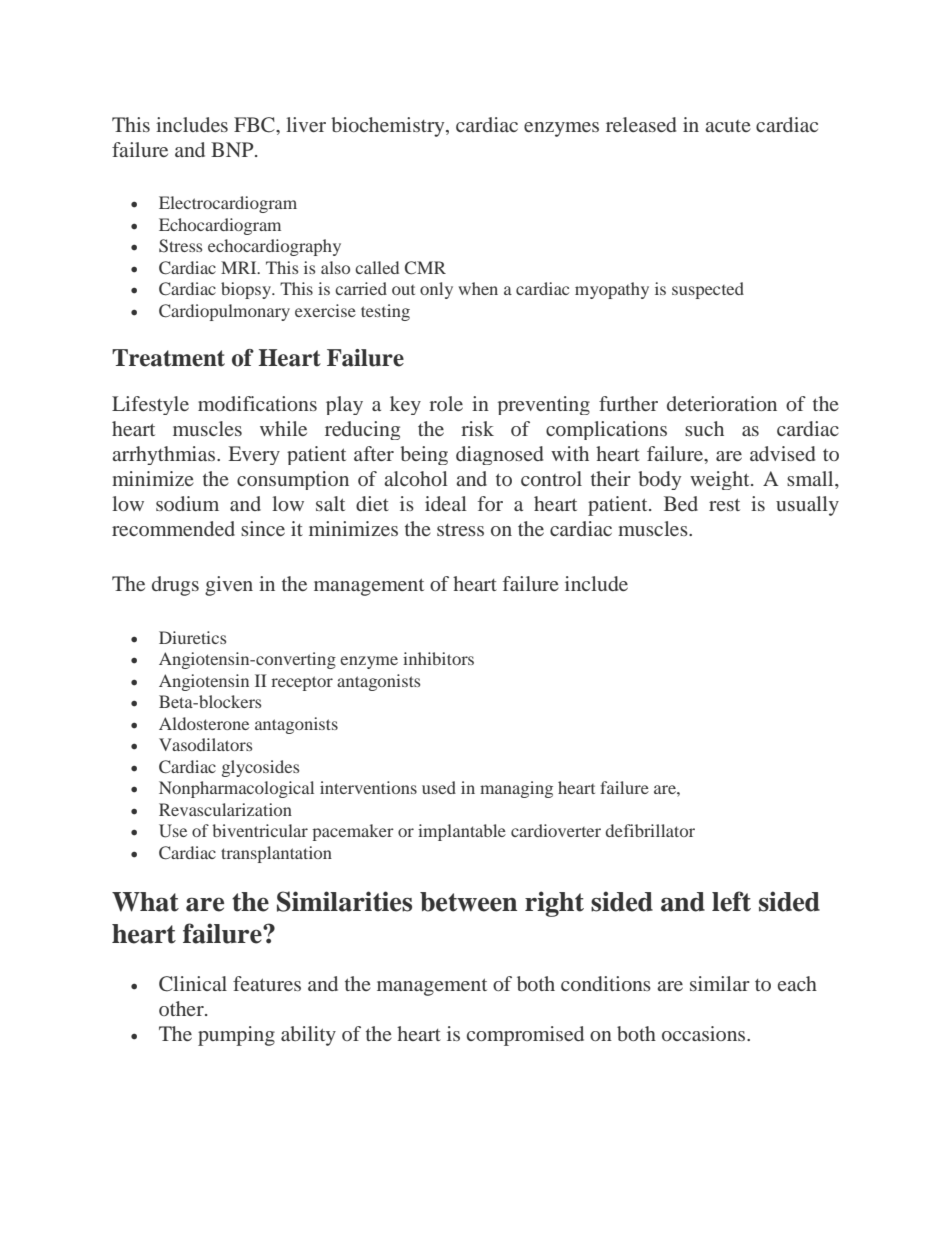 This document has height=1233, width=952. Describe the element at coordinates (650, 830) in the document. I see `defibrillator` at that location.
